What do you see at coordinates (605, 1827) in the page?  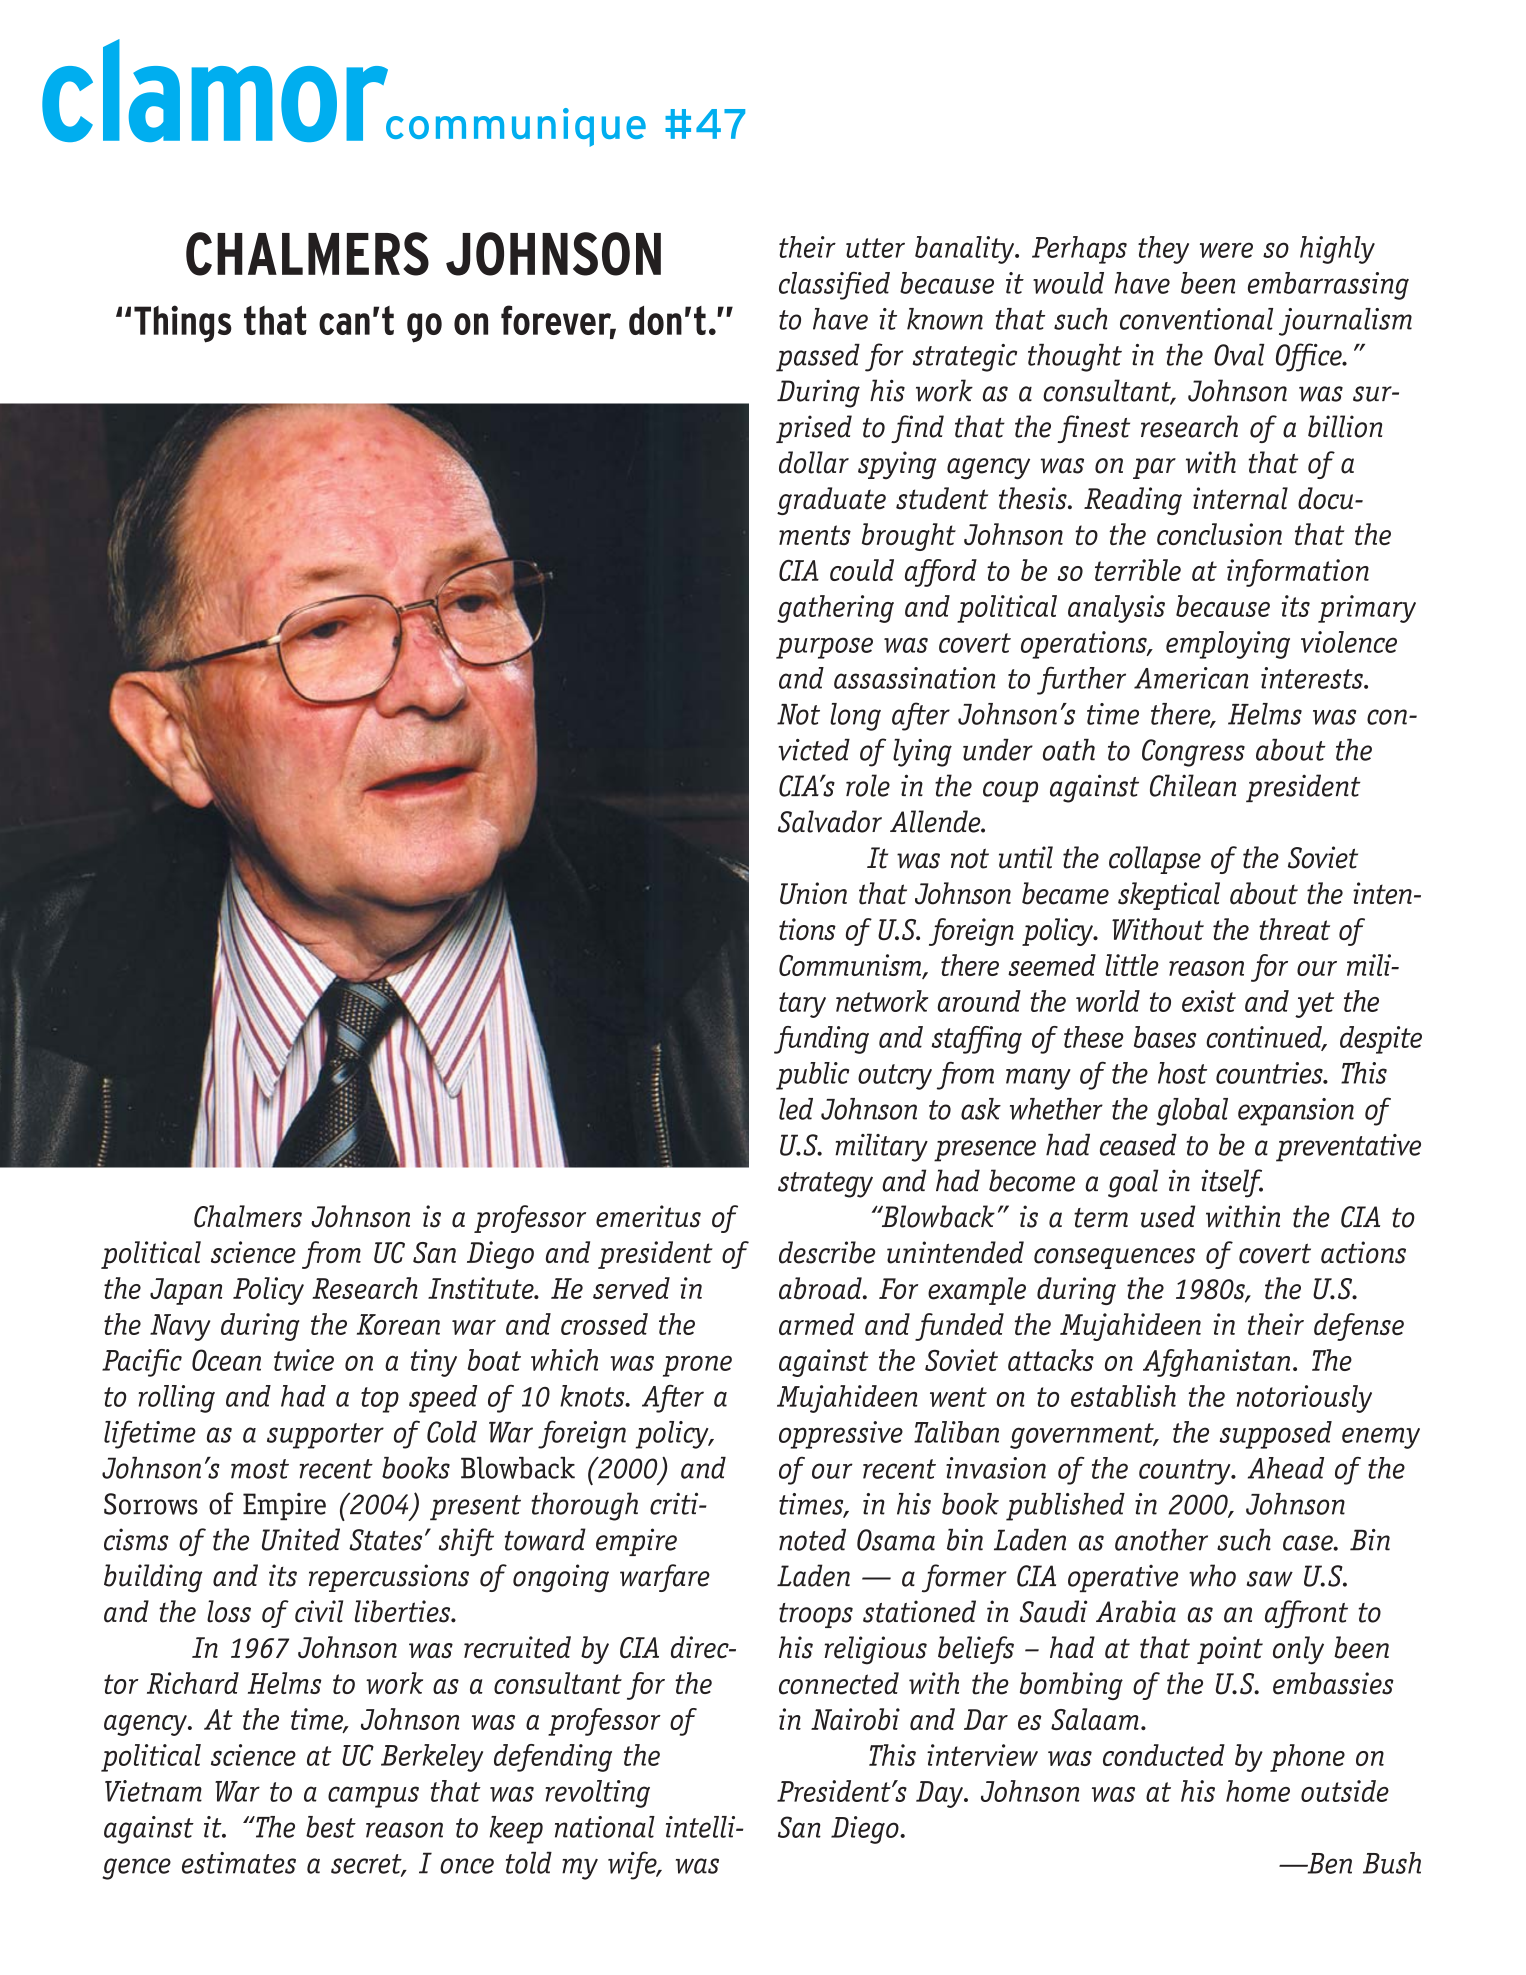 I see `national` at bounding box center [605, 1827].
